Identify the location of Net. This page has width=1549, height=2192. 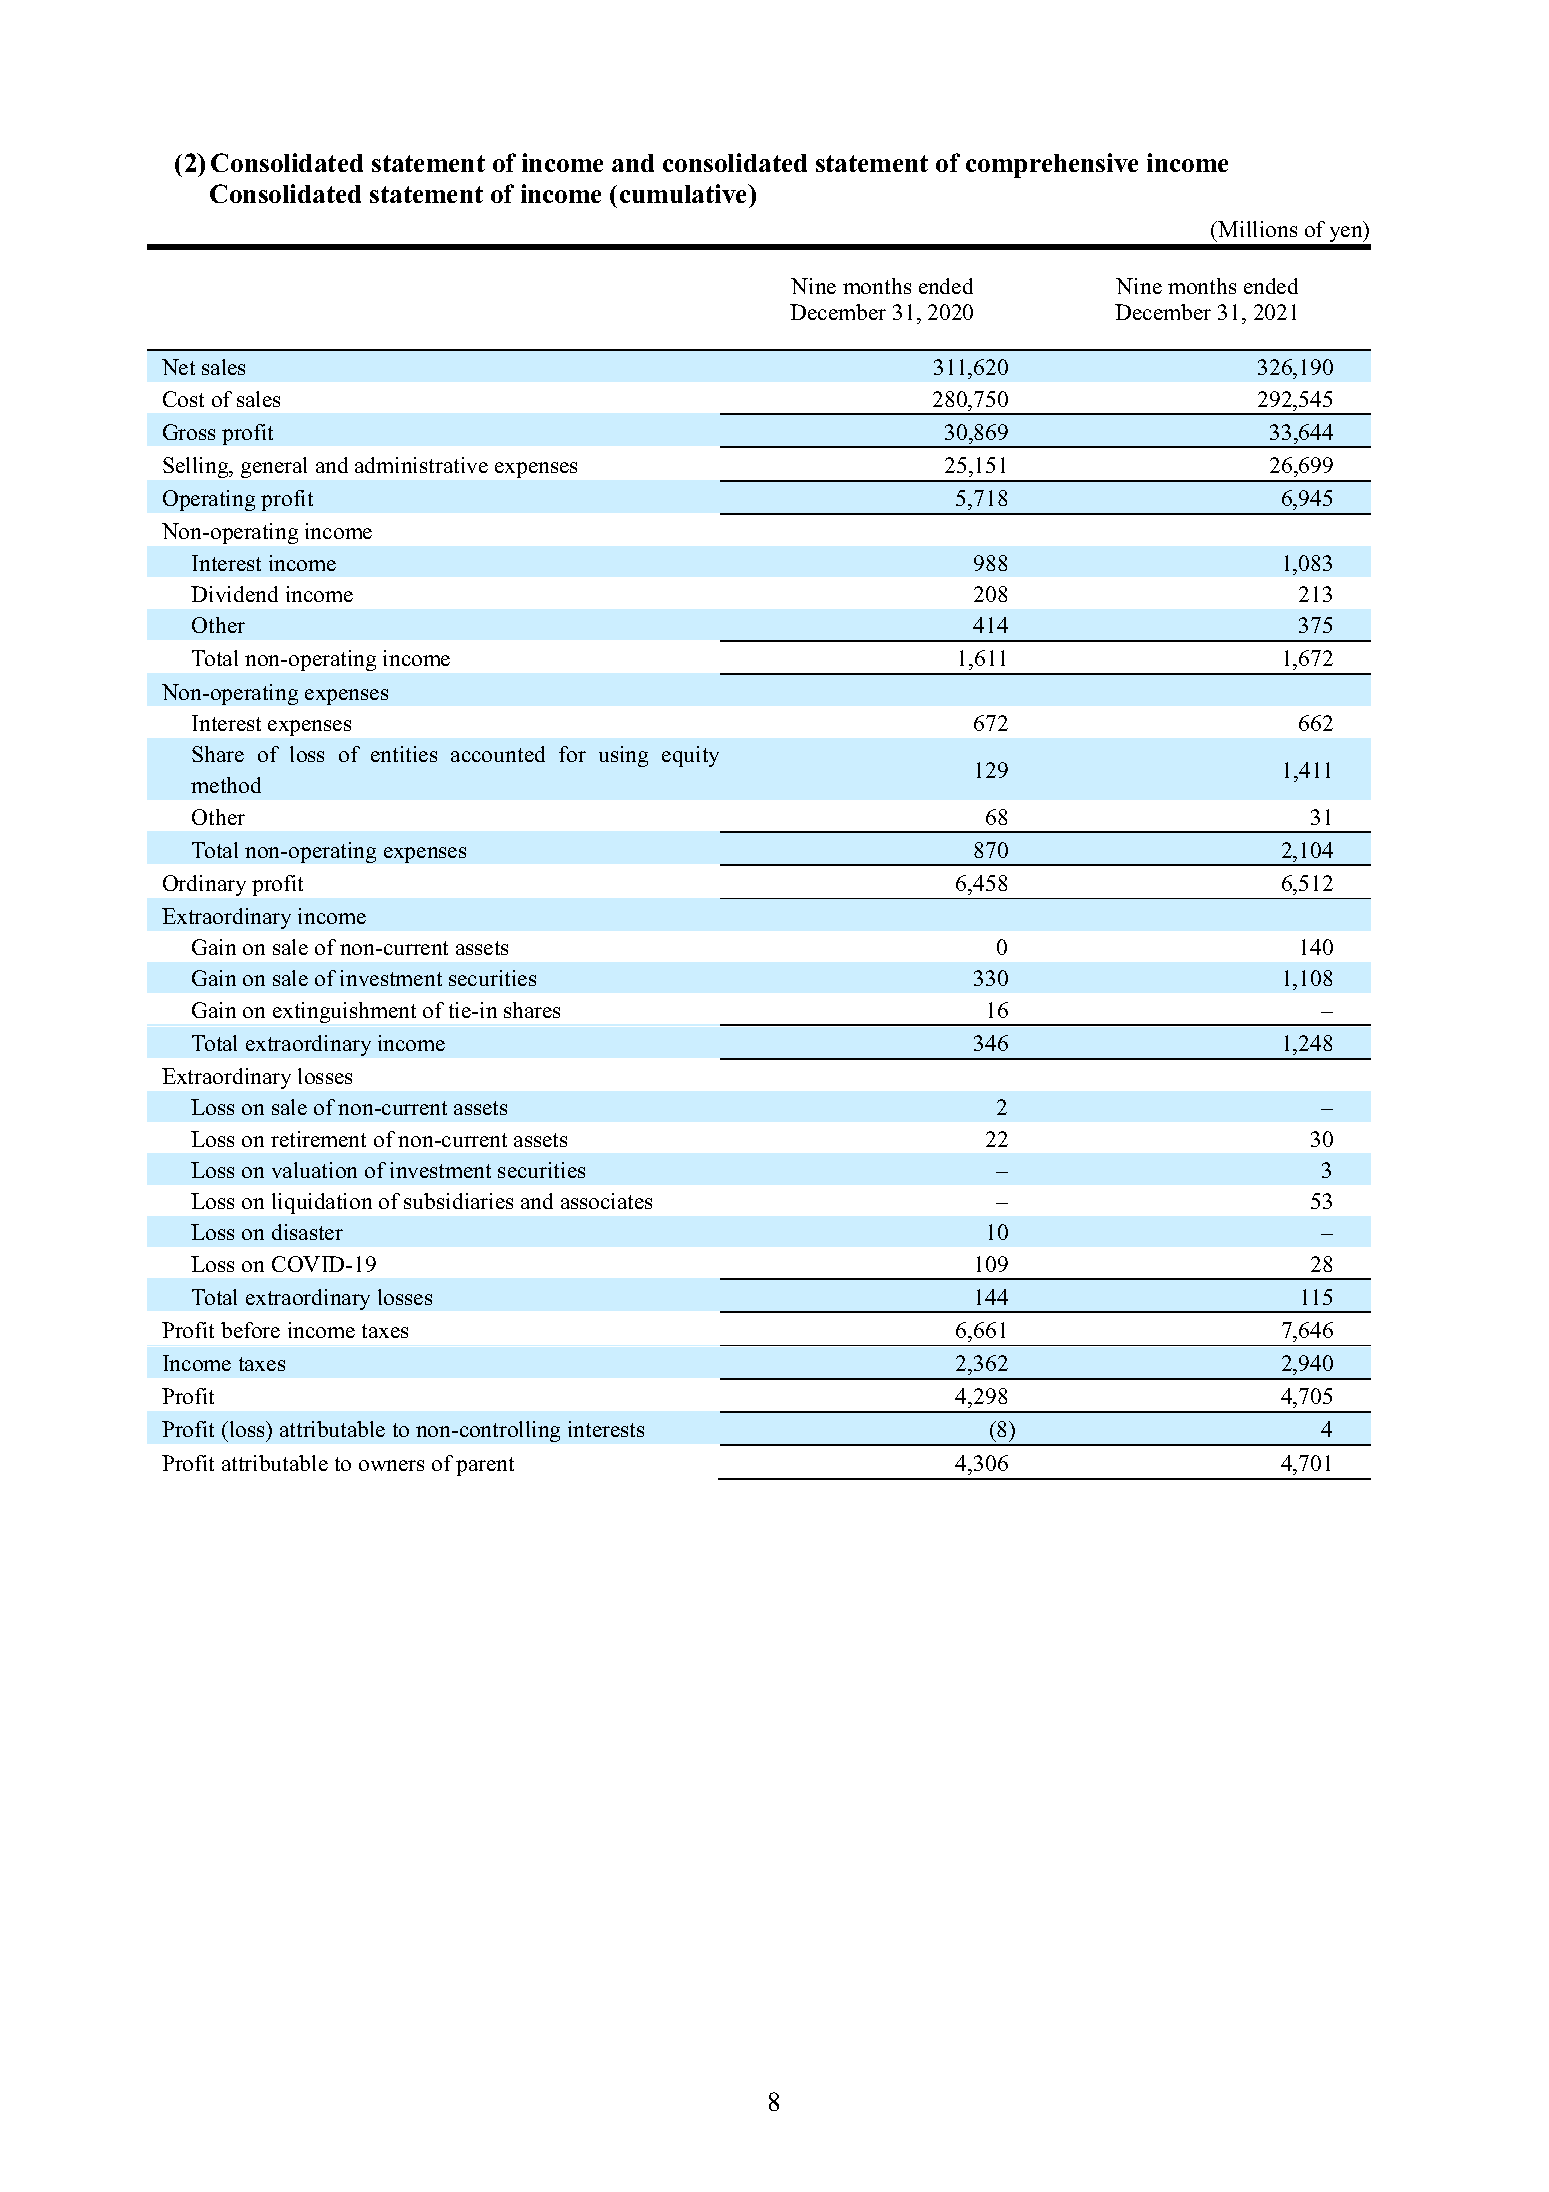
(178, 367).
